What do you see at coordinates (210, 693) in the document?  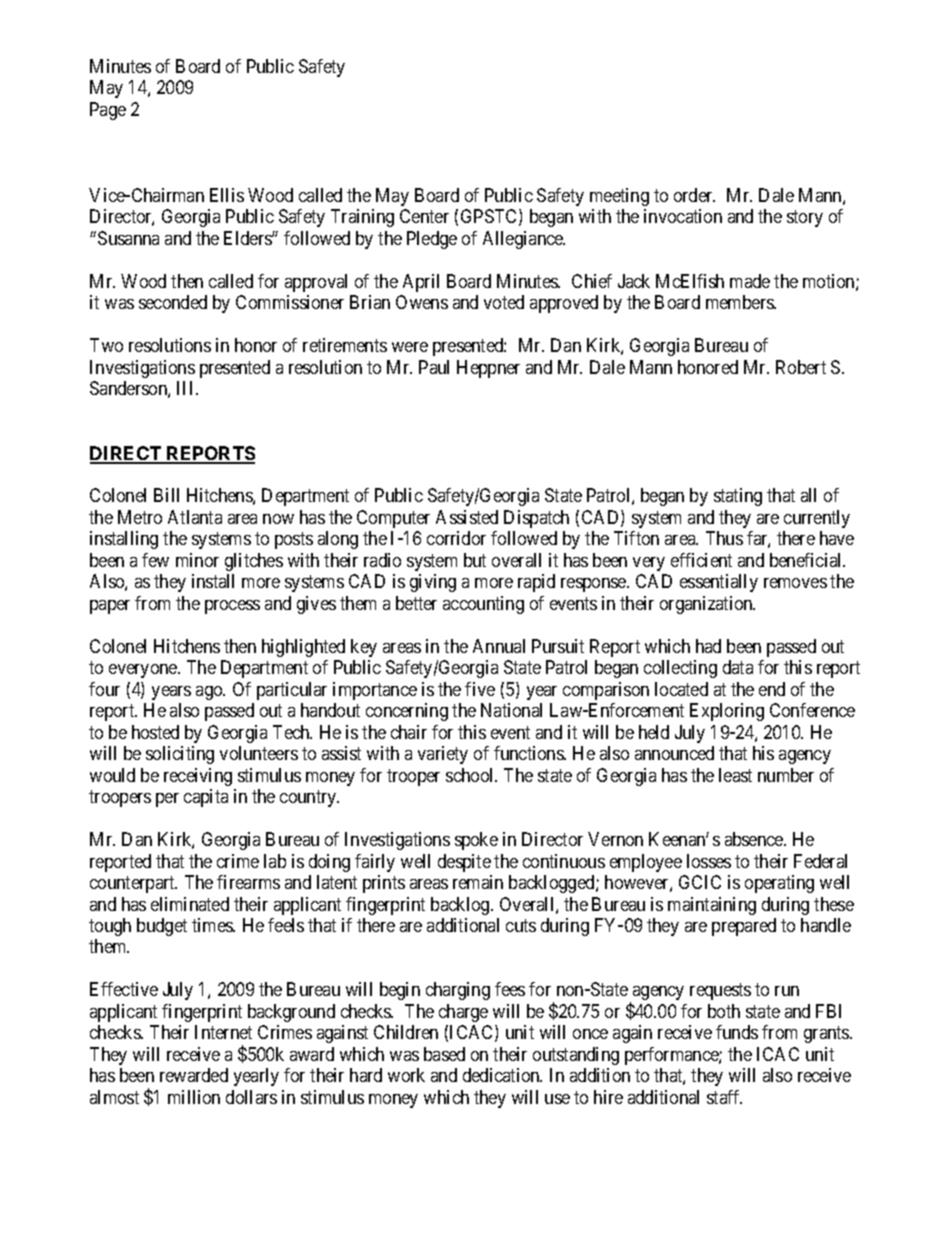 I see `ago` at bounding box center [210, 693].
